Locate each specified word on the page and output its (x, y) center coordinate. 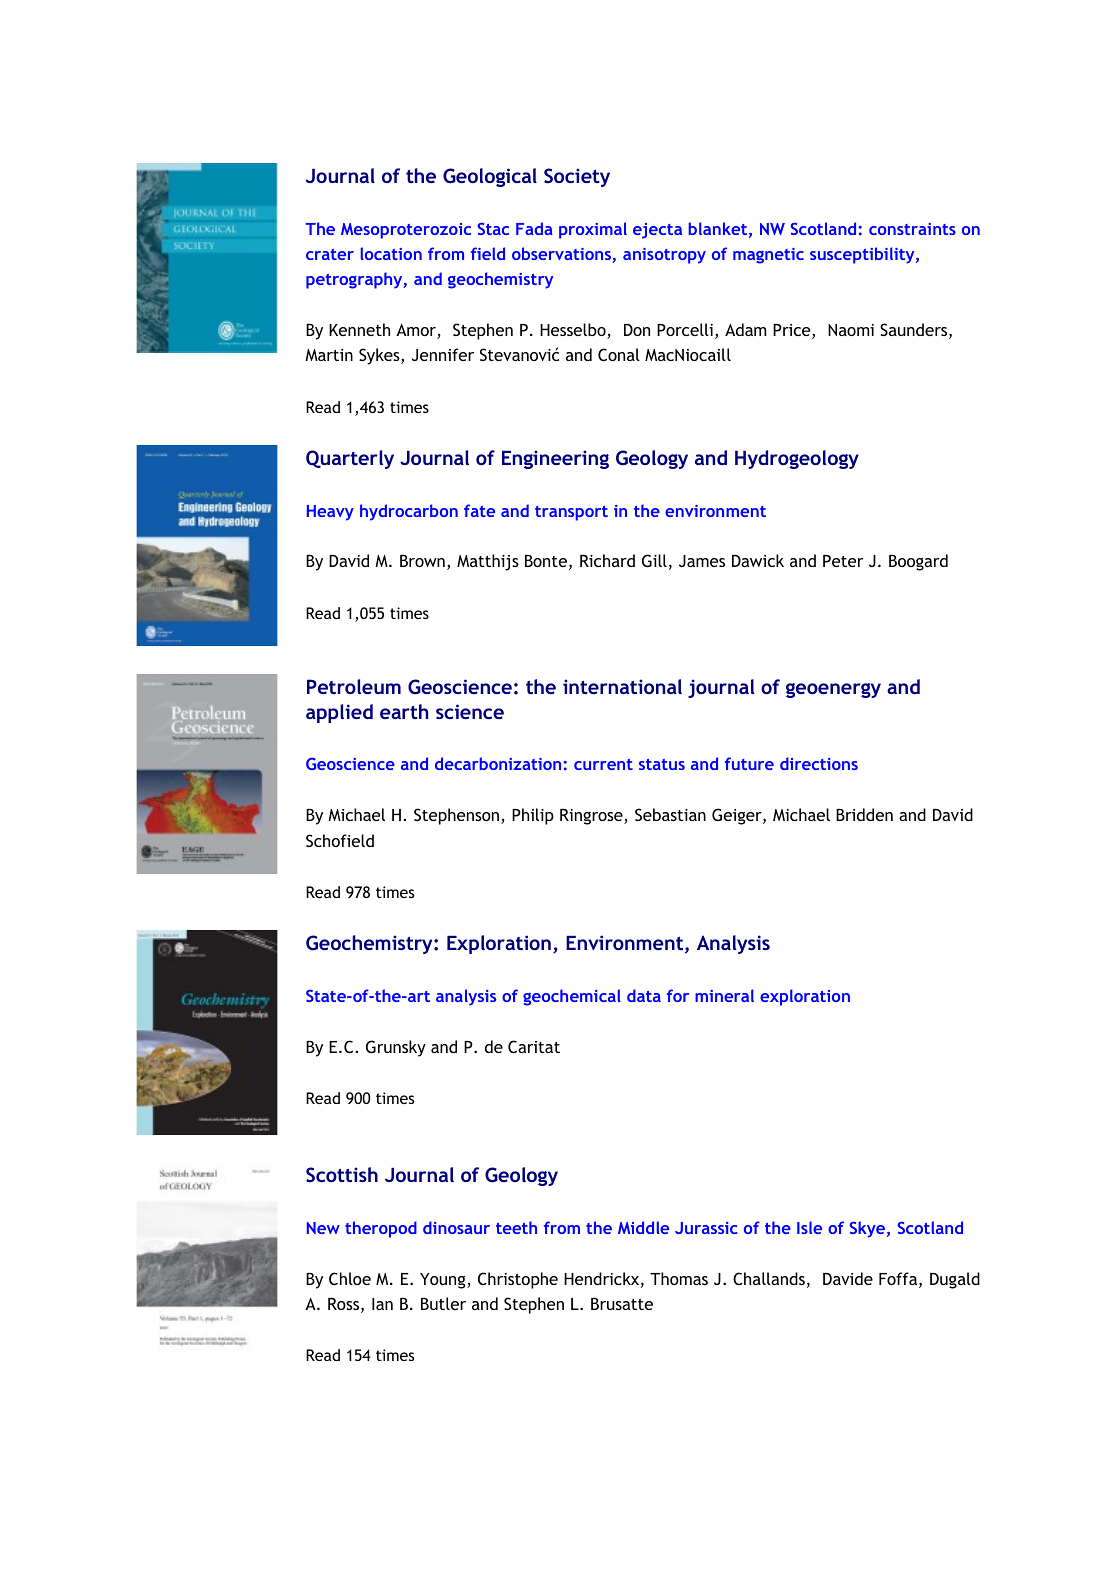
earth (404, 711)
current (603, 764)
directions (819, 763)
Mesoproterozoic (406, 231)
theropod (381, 1229)
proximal (593, 230)
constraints (912, 229)
